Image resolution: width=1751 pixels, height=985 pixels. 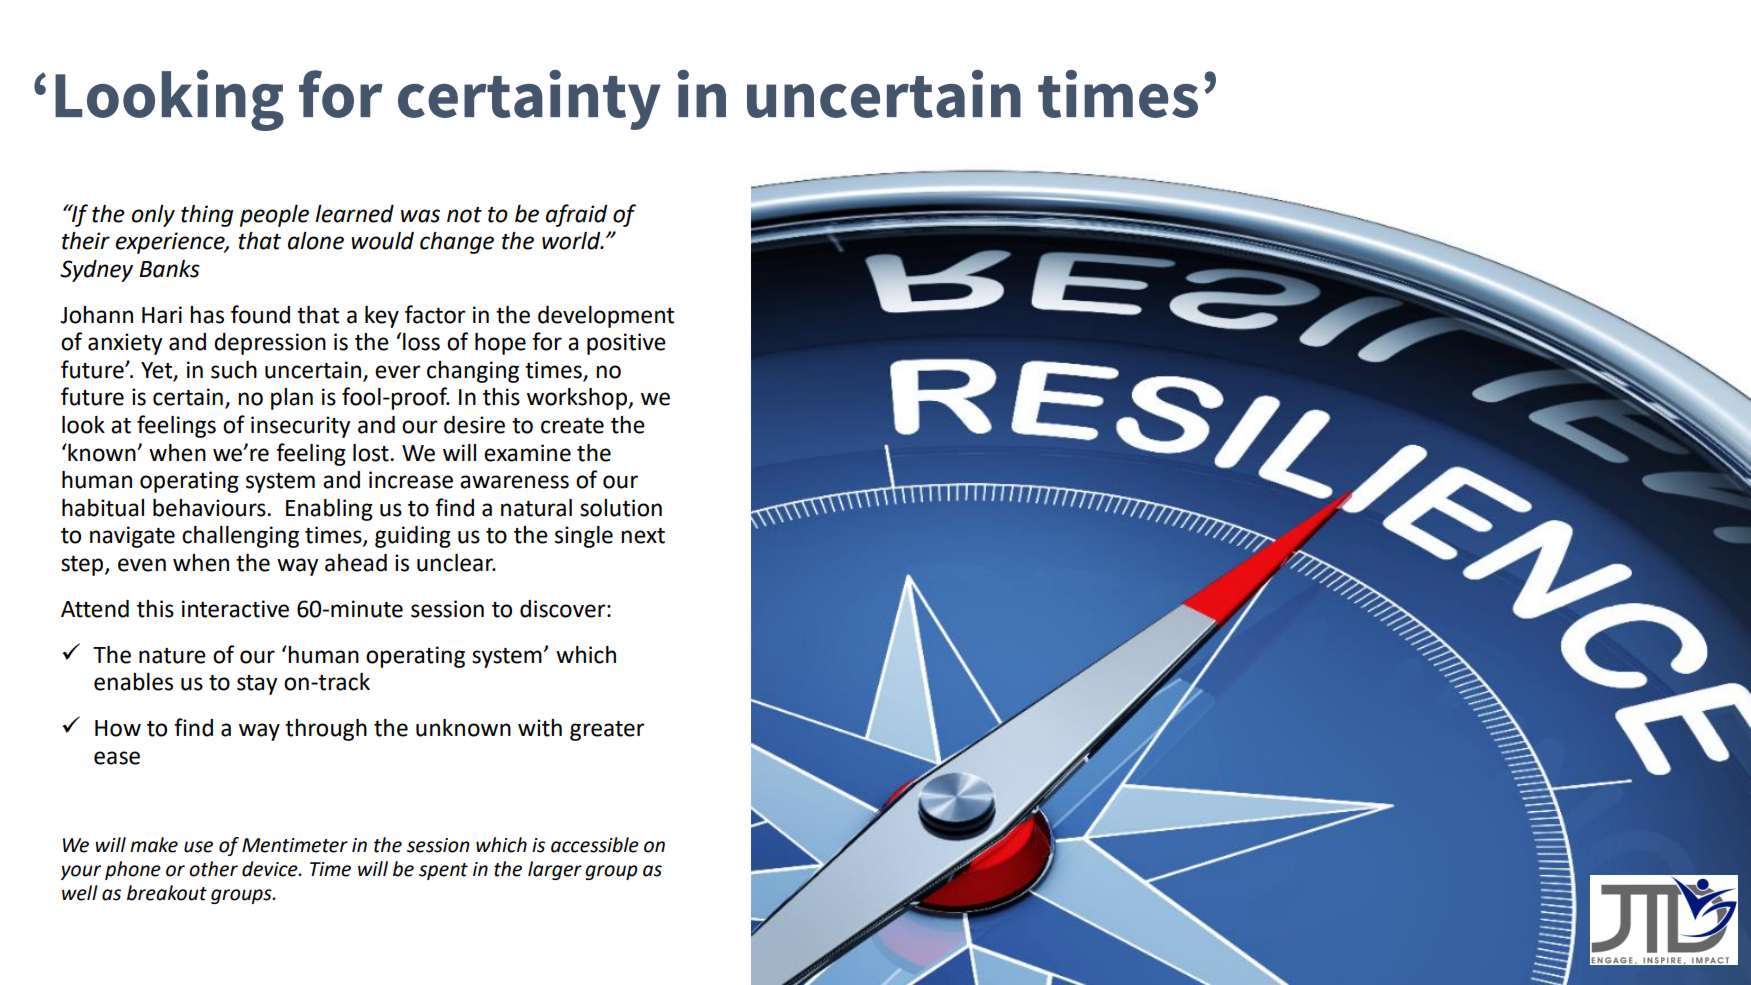 I want to click on only, so click(x=153, y=216).
